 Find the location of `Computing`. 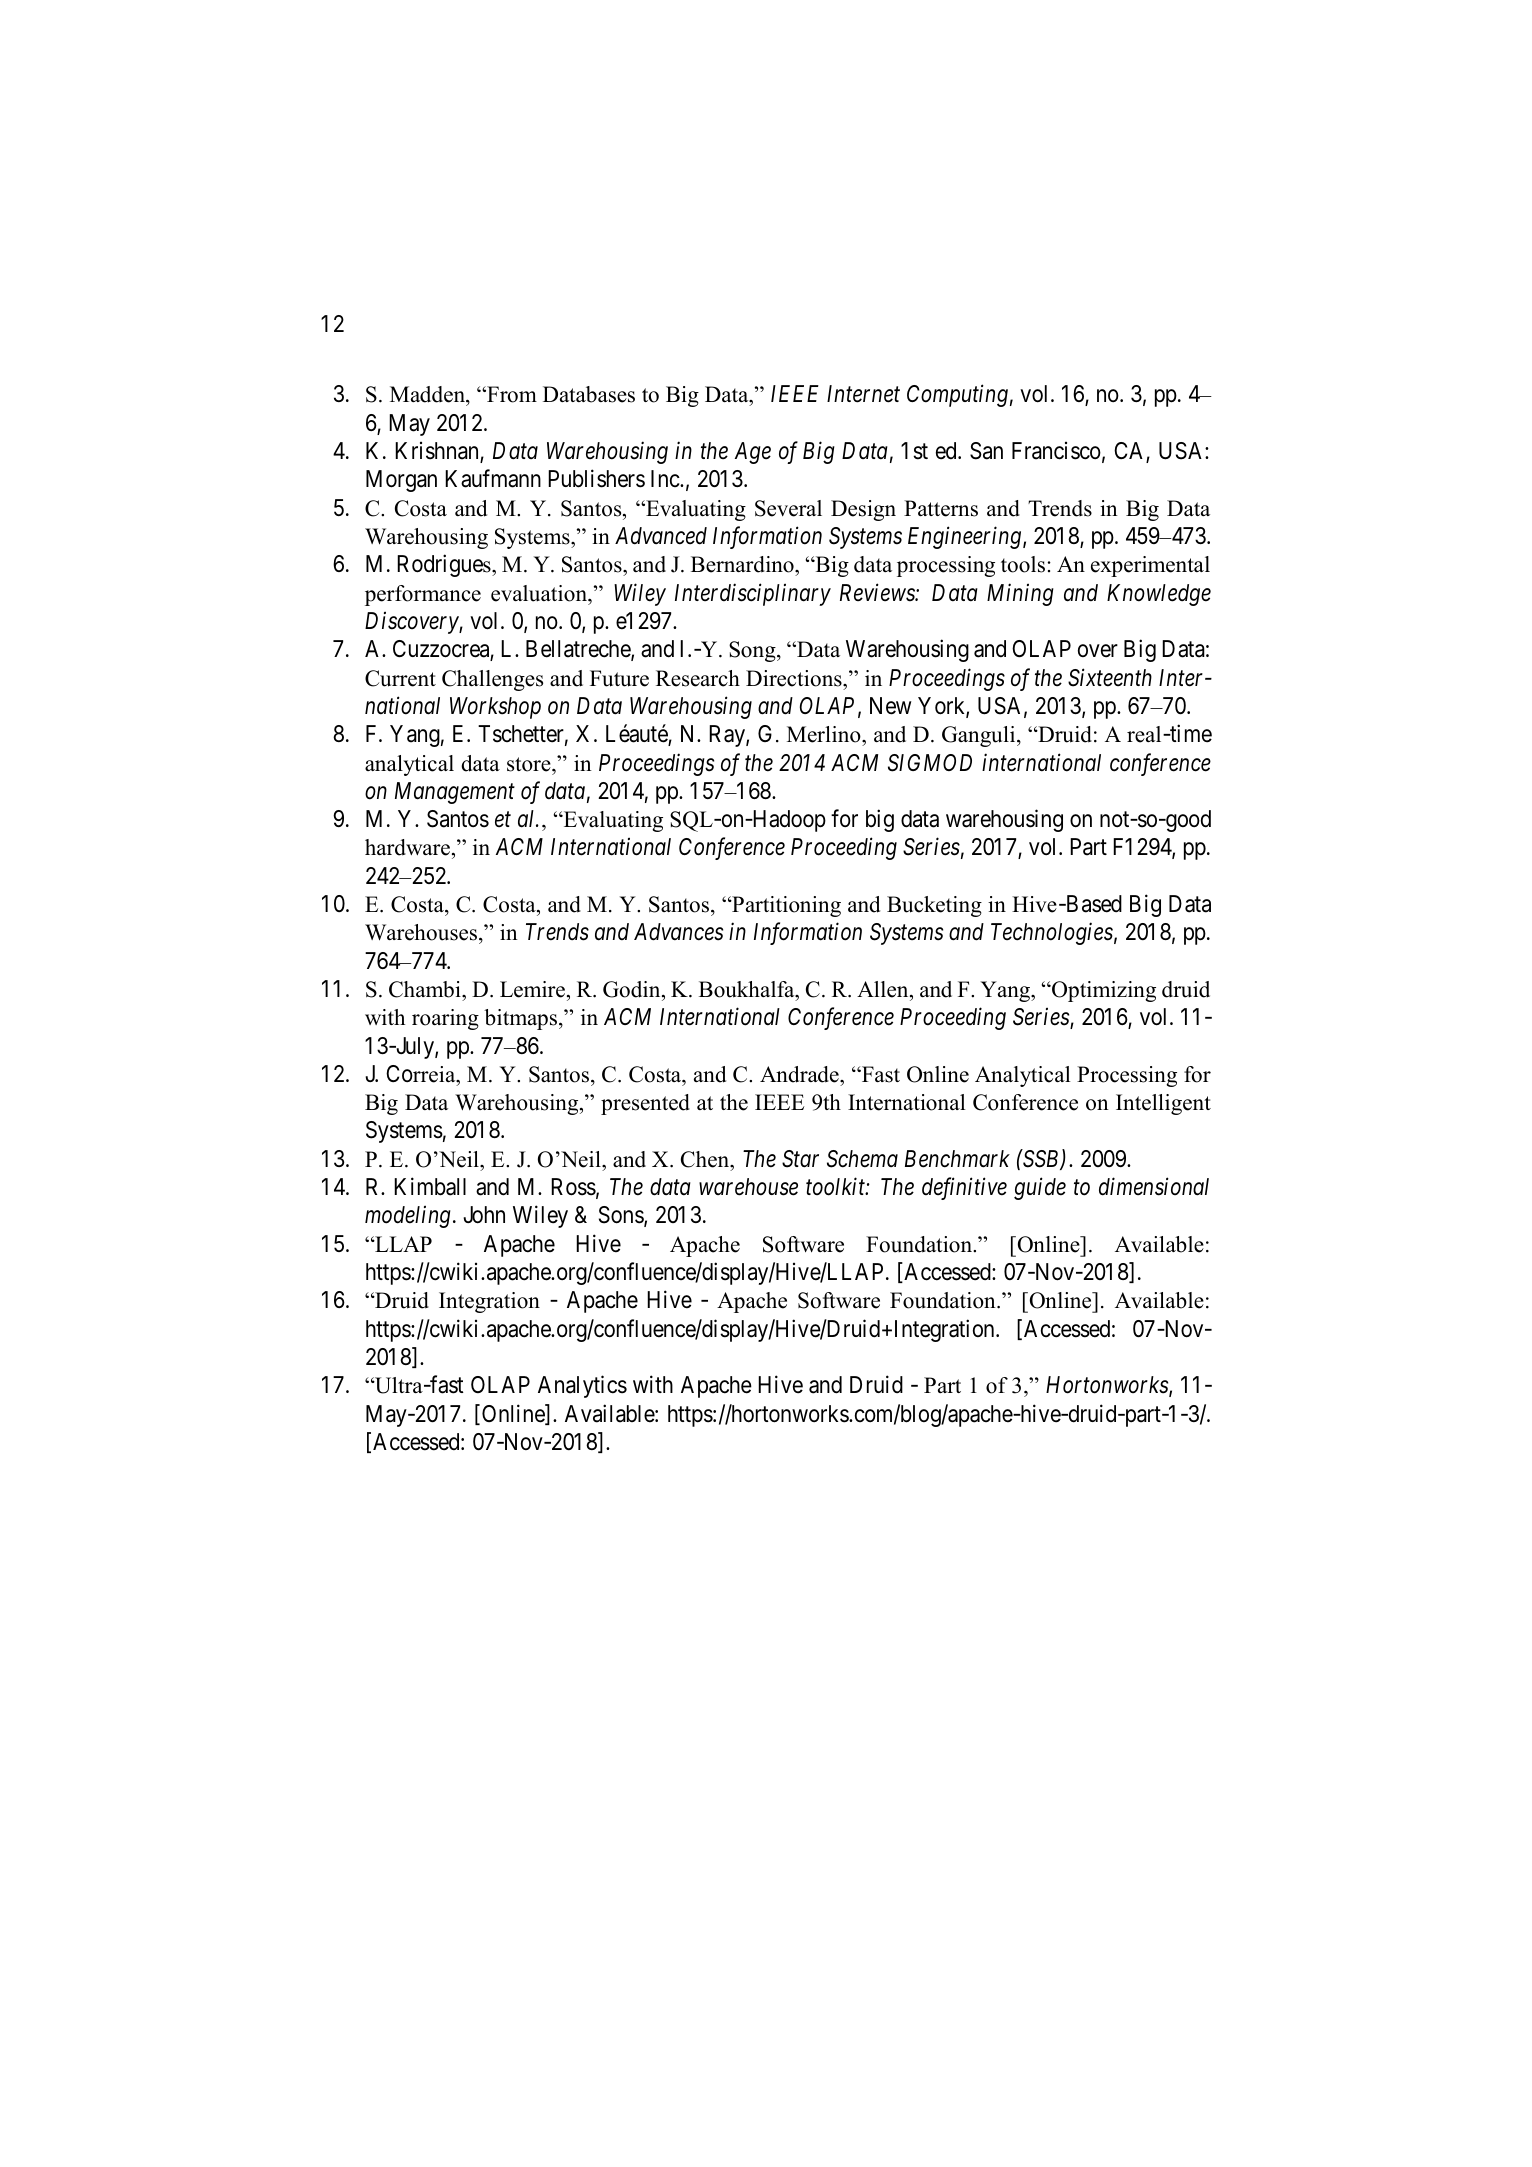

Computing is located at coordinates (957, 396).
